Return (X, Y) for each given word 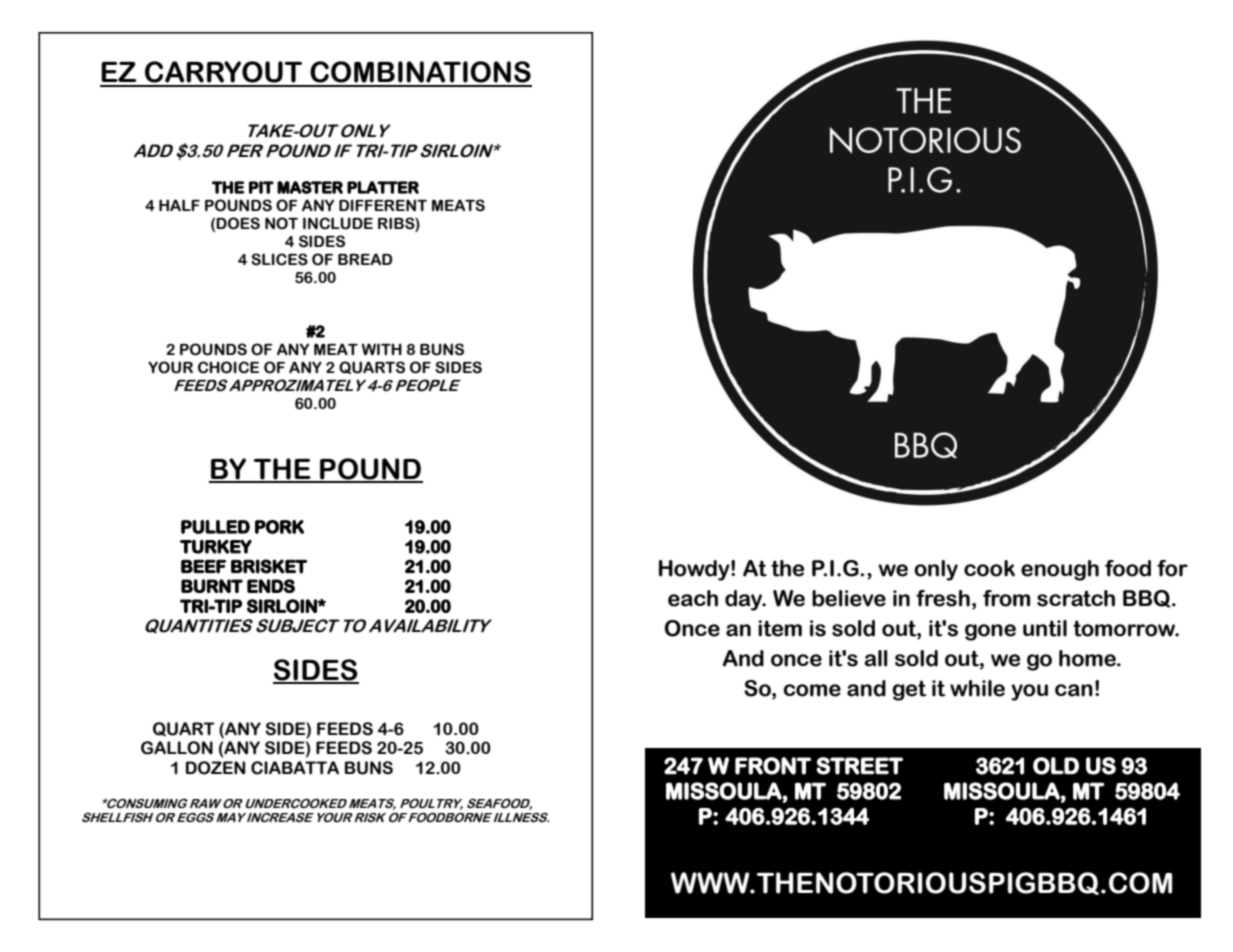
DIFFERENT (383, 205)
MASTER (310, 187)
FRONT (773, 766)
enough (1060, 570)
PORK (279, 527)
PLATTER (383, 187)
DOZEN (215, 768)
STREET (859, 766)
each (693, 598)
